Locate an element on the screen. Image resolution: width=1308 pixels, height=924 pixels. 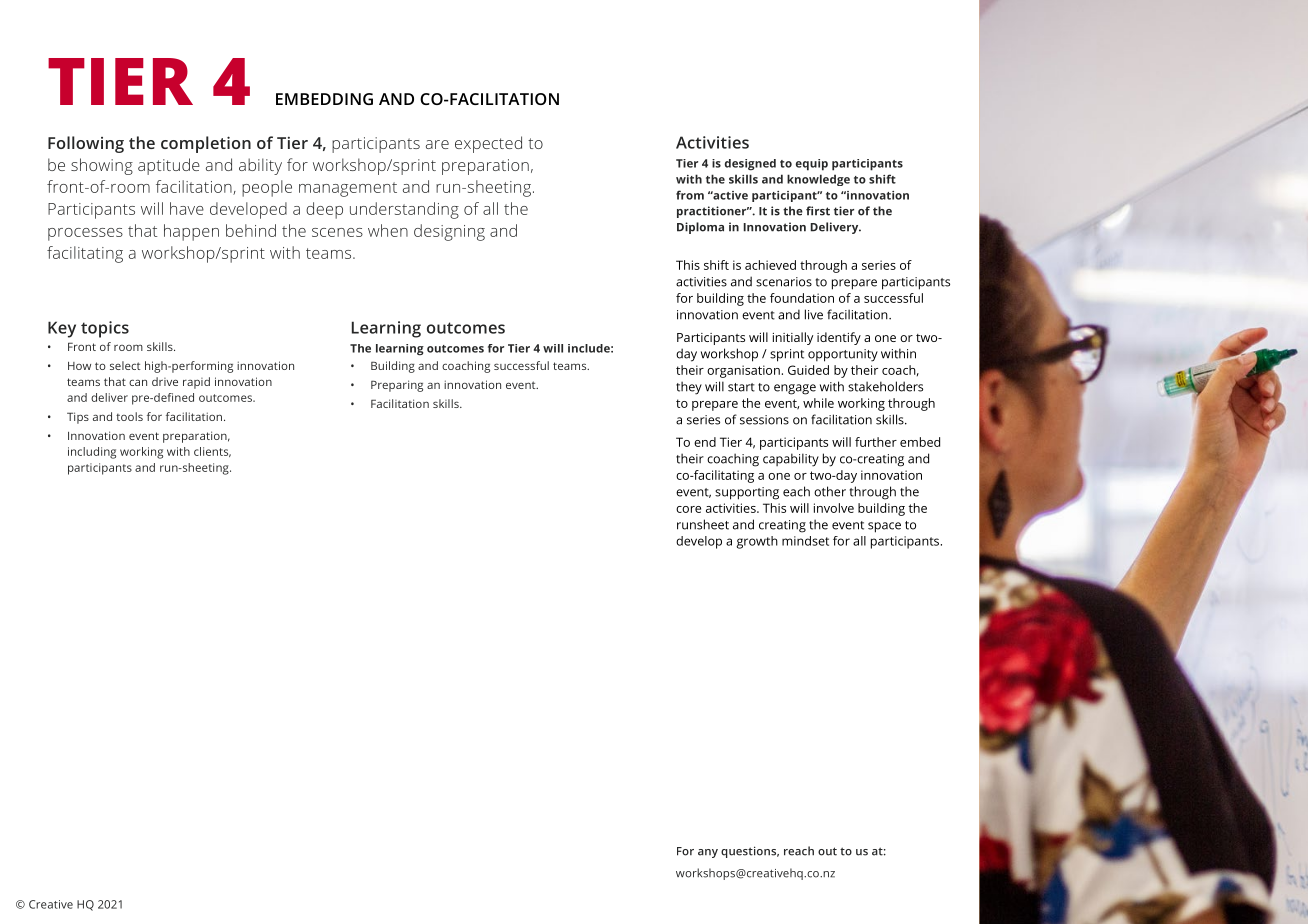
aptitude is located at coordinates (169, 166).
